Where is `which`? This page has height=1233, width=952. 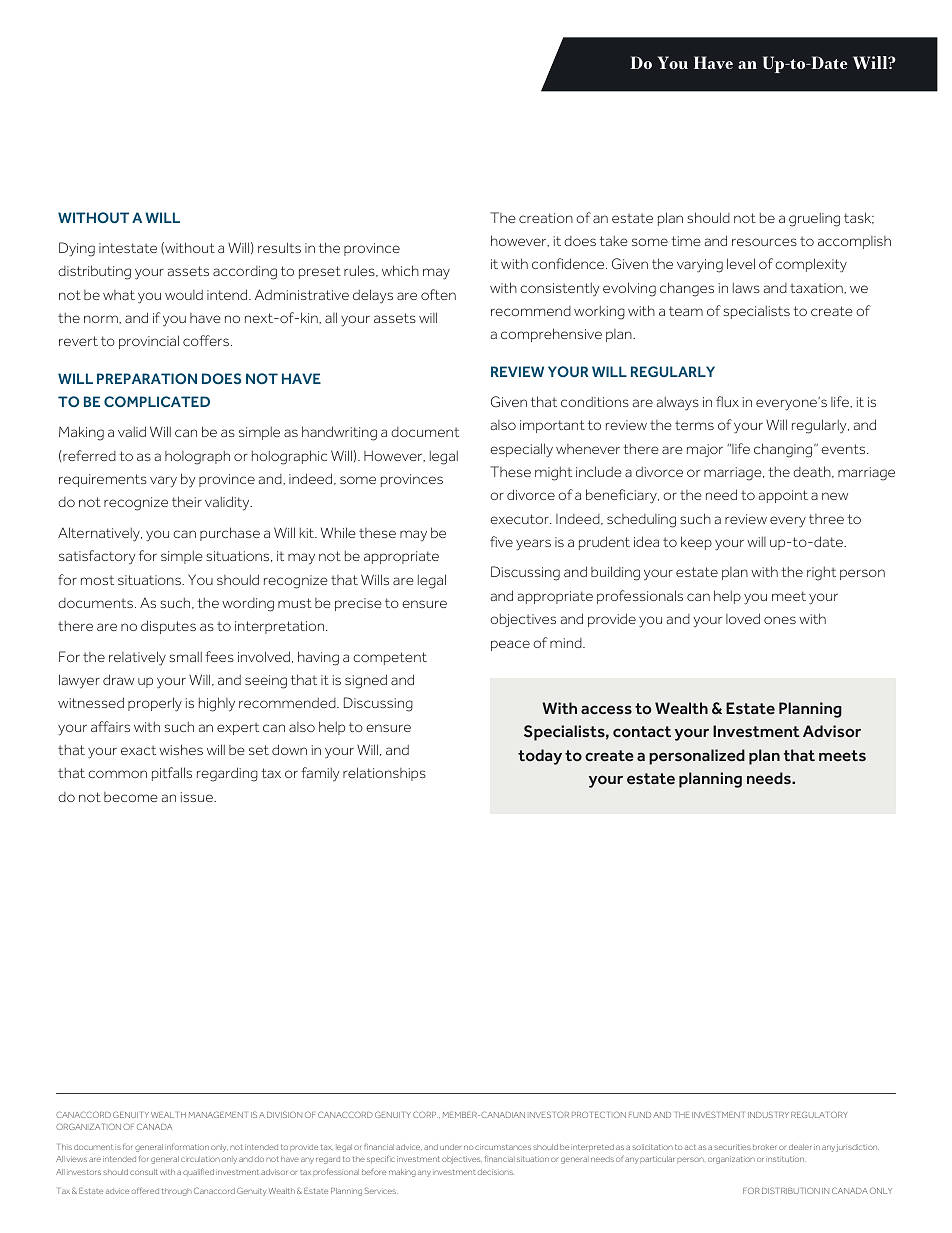
which is located at coordinates (400, 270).
